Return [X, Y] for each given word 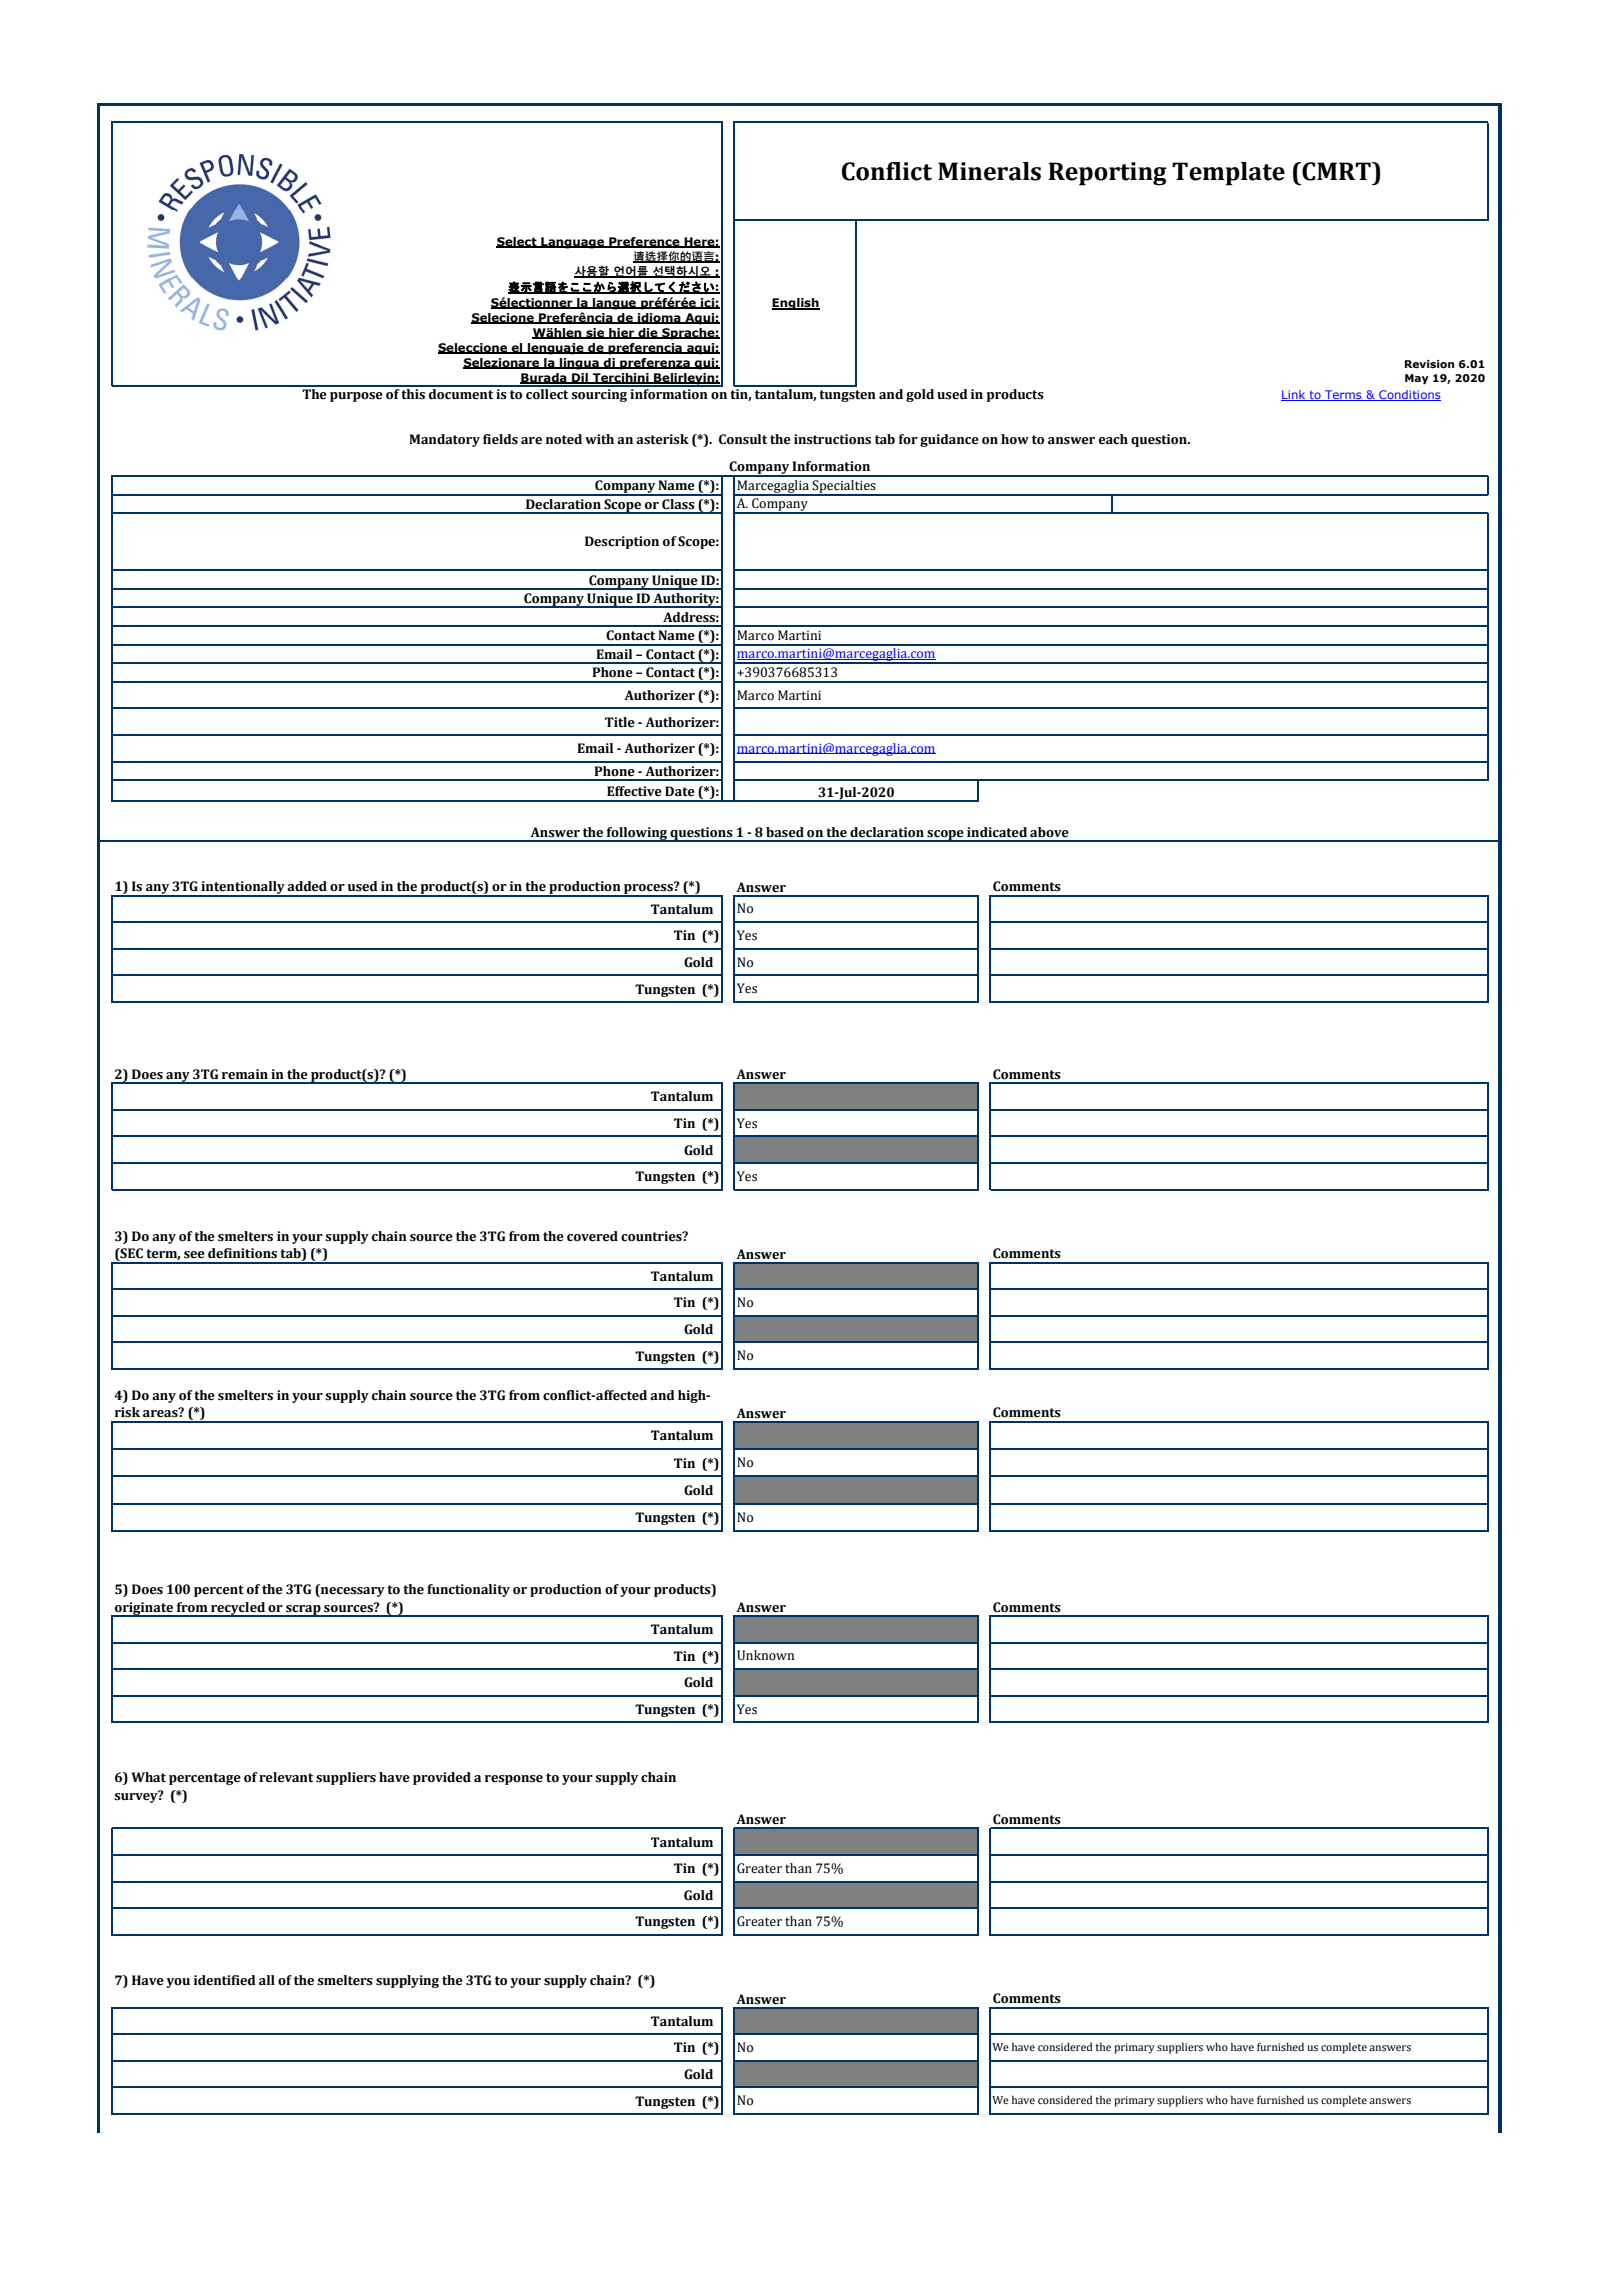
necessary [352, 1592]
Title [620, 722]
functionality [468, 1590]
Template [1228, 174]
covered [592, 1236]
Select [517, 242]
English [796, 304]
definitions [242, 1253]
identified [225, 1980]
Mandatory [444, 440]
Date [680, 791]
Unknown [765, 1655]
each [1113, 439]
